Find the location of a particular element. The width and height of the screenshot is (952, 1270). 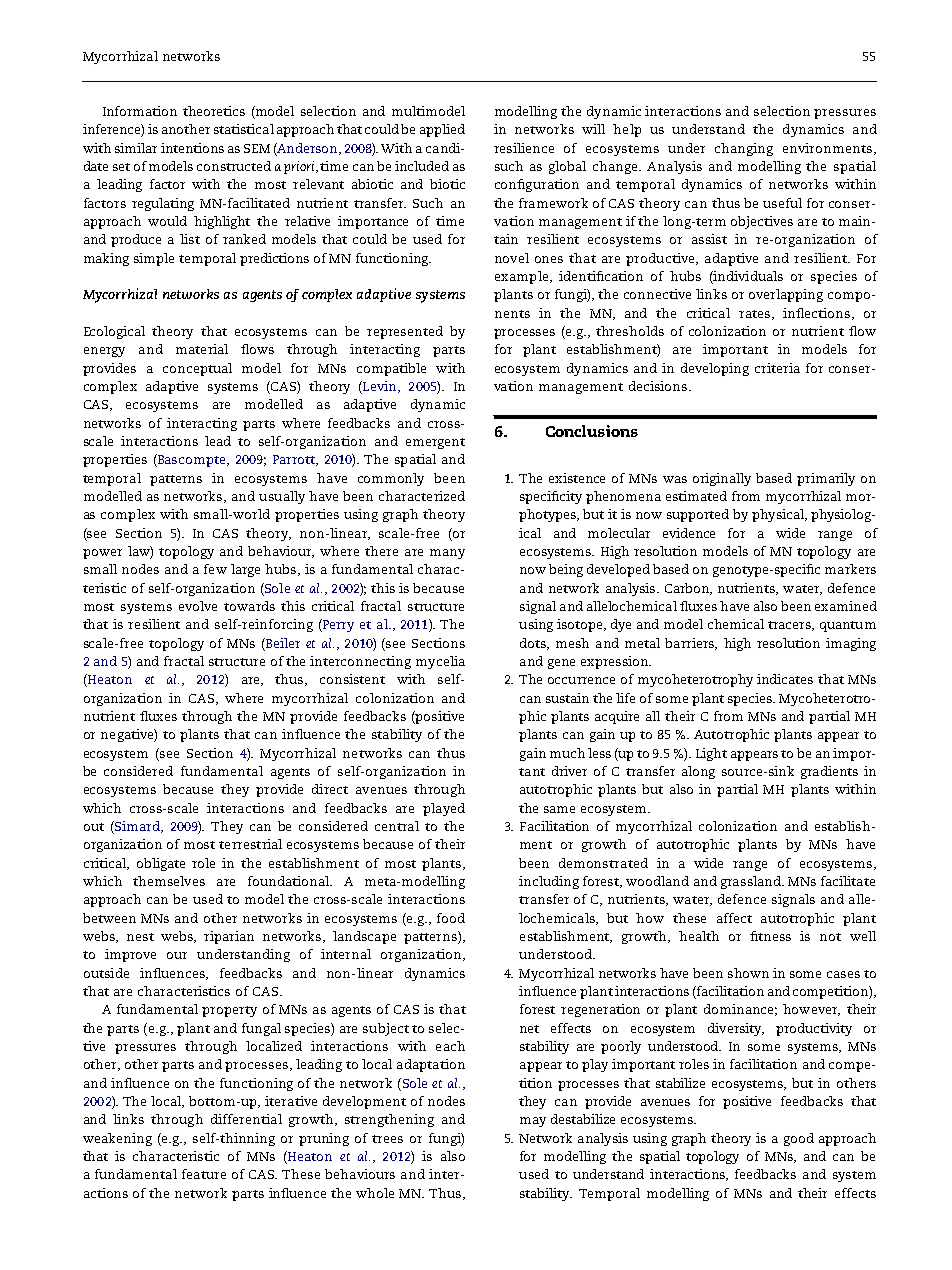

mycelia is located at coordinates (440, 662).
